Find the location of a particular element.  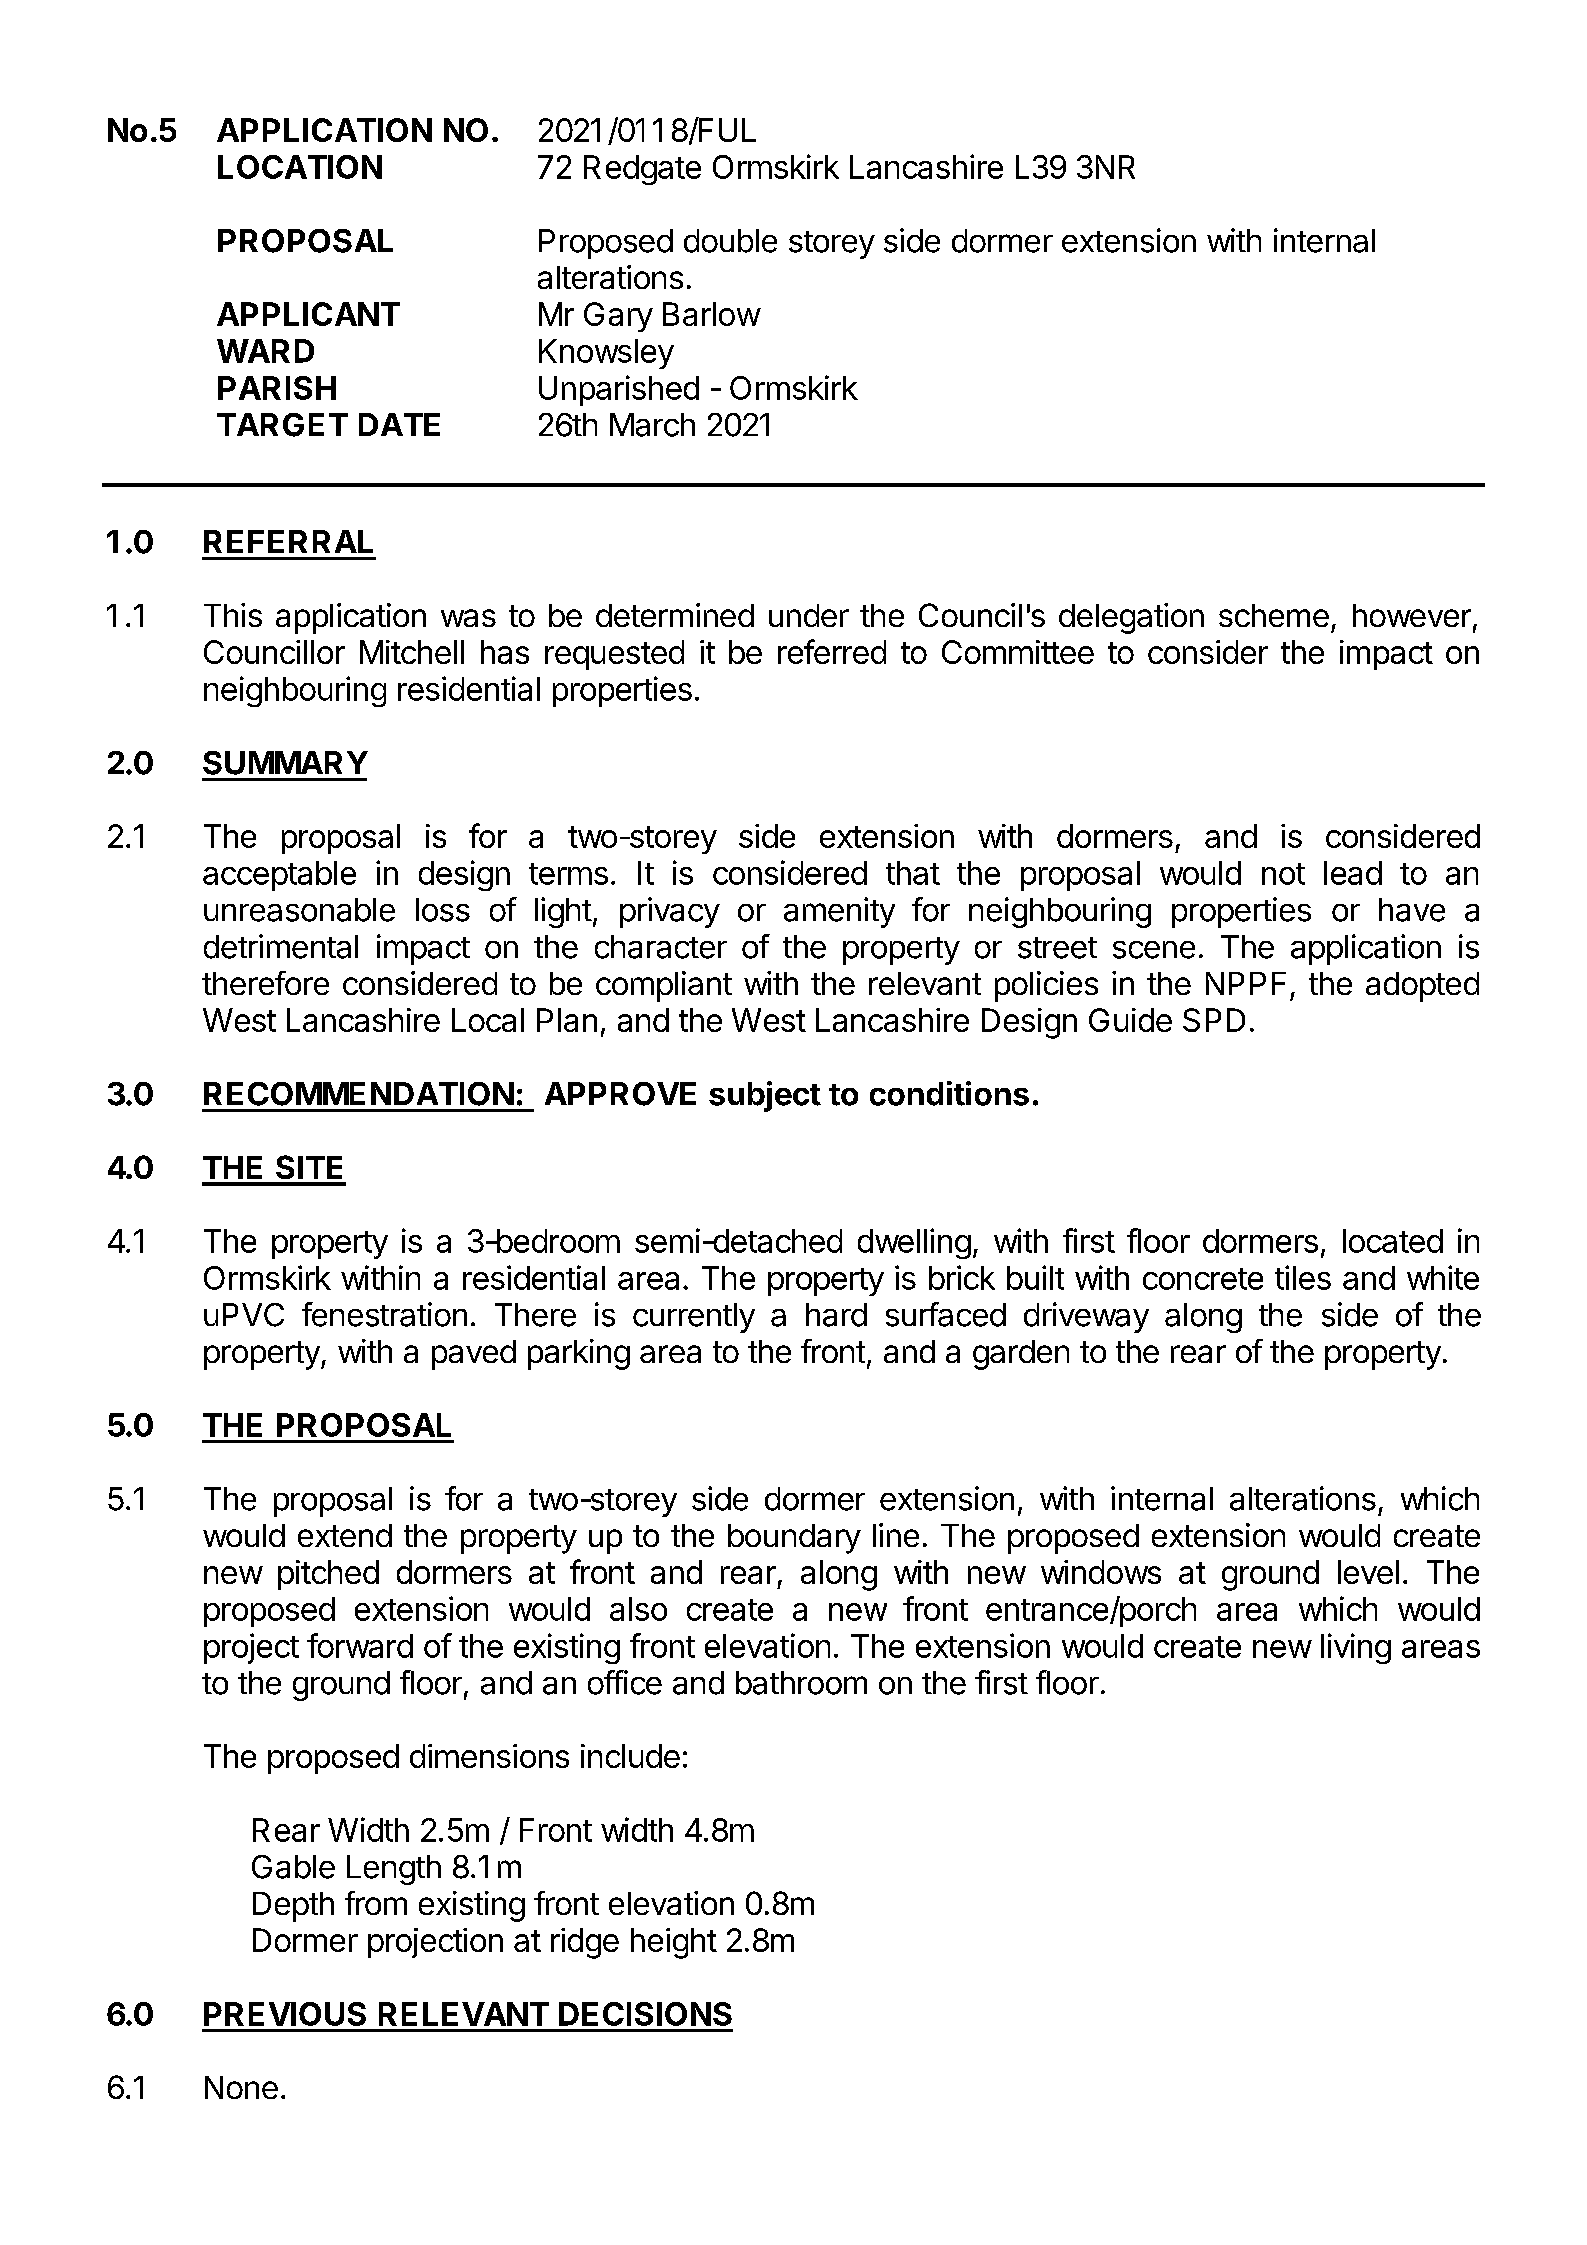

pitched is located at coordinates (328, 1575).
